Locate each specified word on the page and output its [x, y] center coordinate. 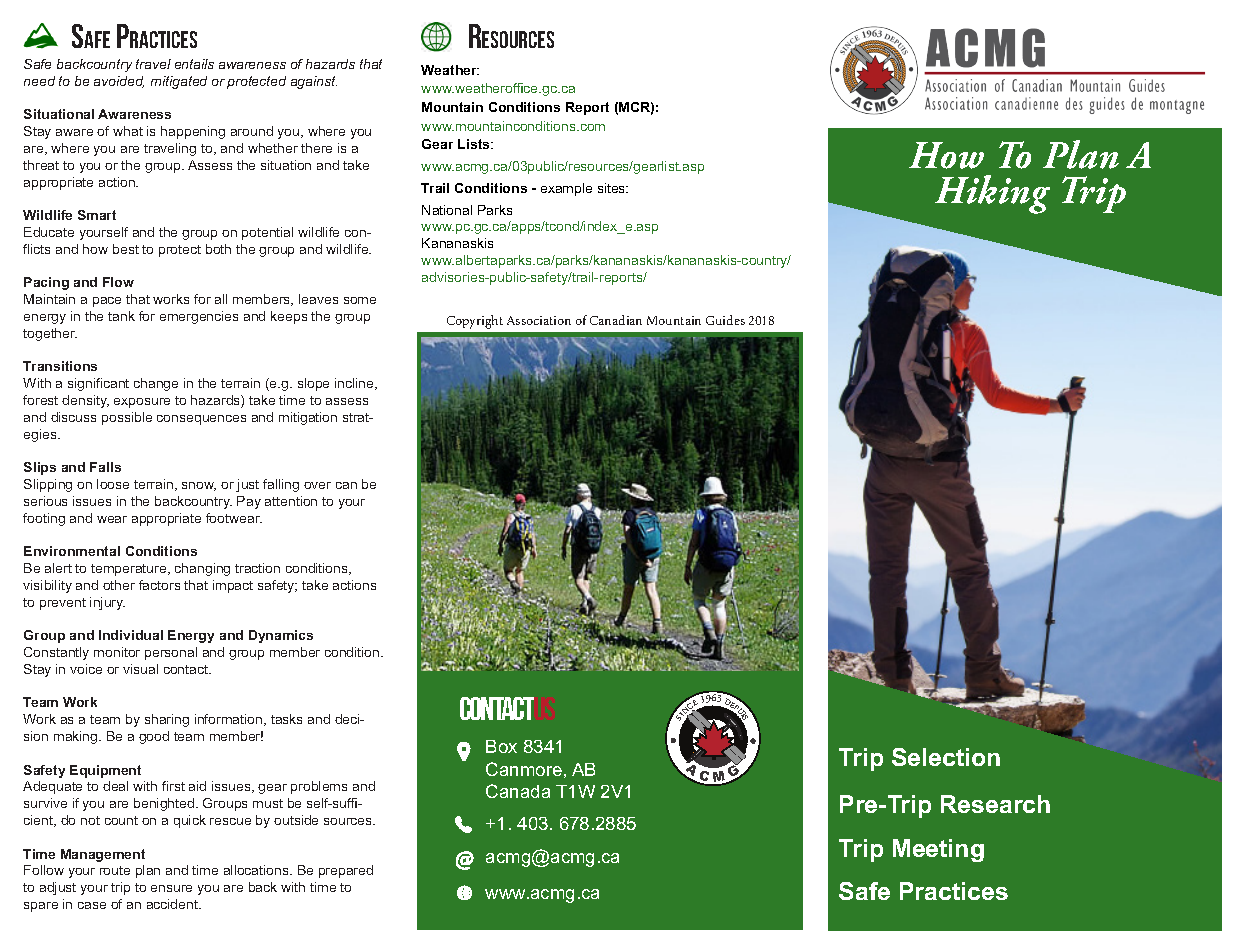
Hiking [992, 194]
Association [539, 320]
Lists [475, 144]
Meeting [938, 850]
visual [140, 669]
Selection [946, 757]
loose [113, 484]
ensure [171, 888]
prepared [346, 871]
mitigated [179, 82]
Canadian [616, 320]
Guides [725, 320]
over [317, 485]
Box [501, 746]
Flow [118, 282]
